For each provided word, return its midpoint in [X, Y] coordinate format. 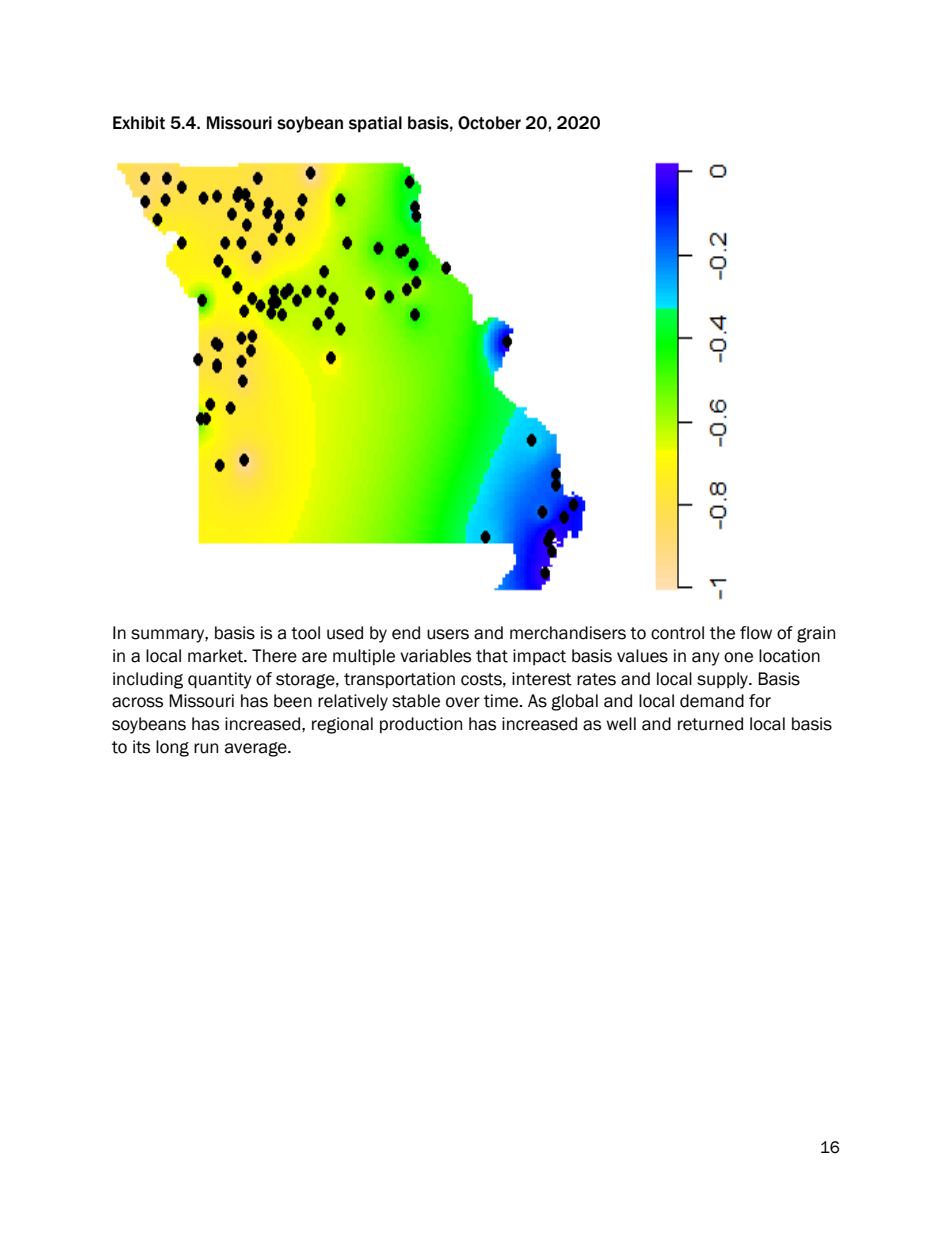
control [677, 633]
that [492, 656]
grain [816, 634]
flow [756, 633]
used [345, 633]
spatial [375, 124]
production [421, 725]
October [489, 123]
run [206, 748]
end [406, 633]
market [217, 656]
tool [305, 633]
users [448, 634]
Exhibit [139, 123]
